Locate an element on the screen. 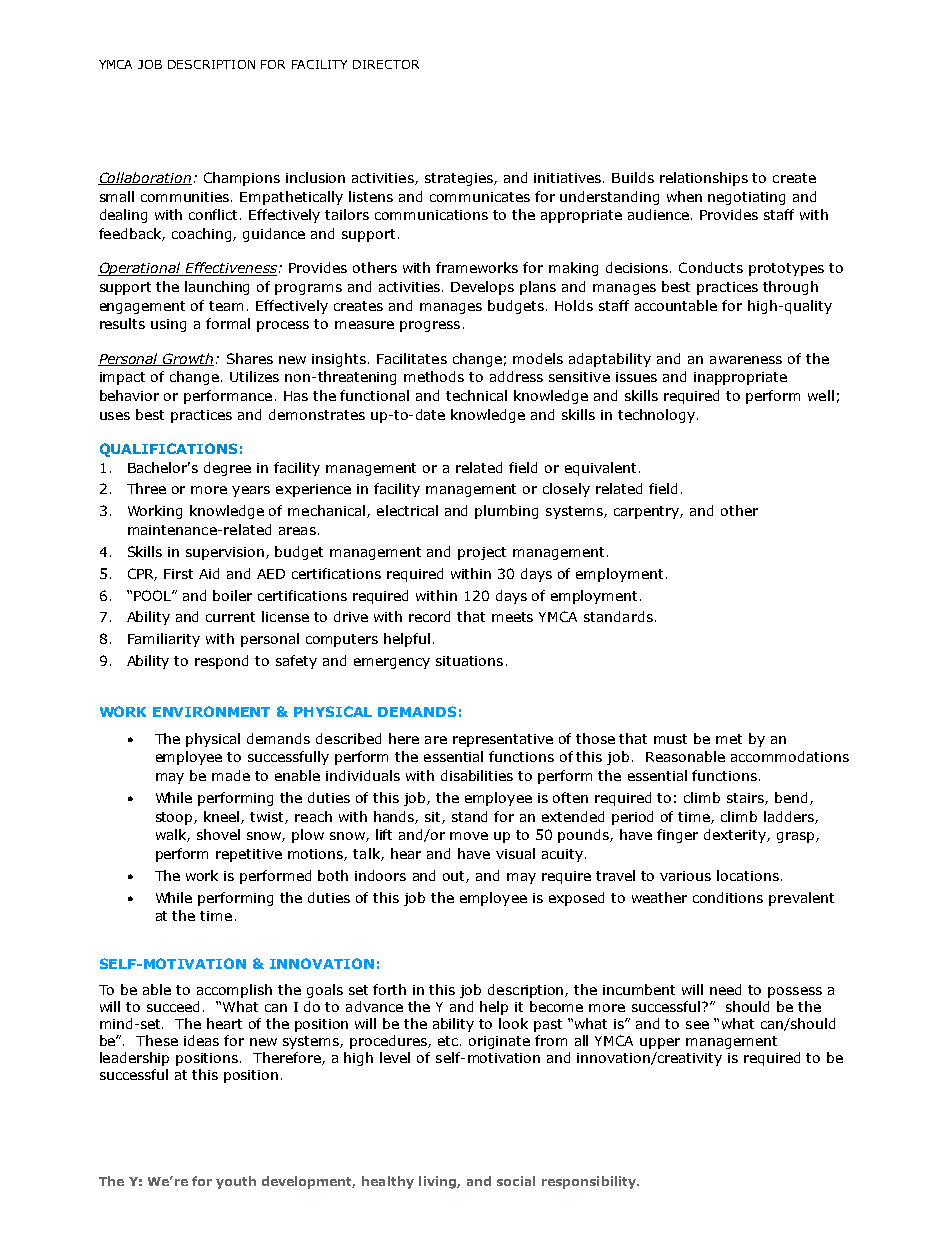 This screenshot has width=952, height=1233. disabilities is located at coordinates (477, 775).
